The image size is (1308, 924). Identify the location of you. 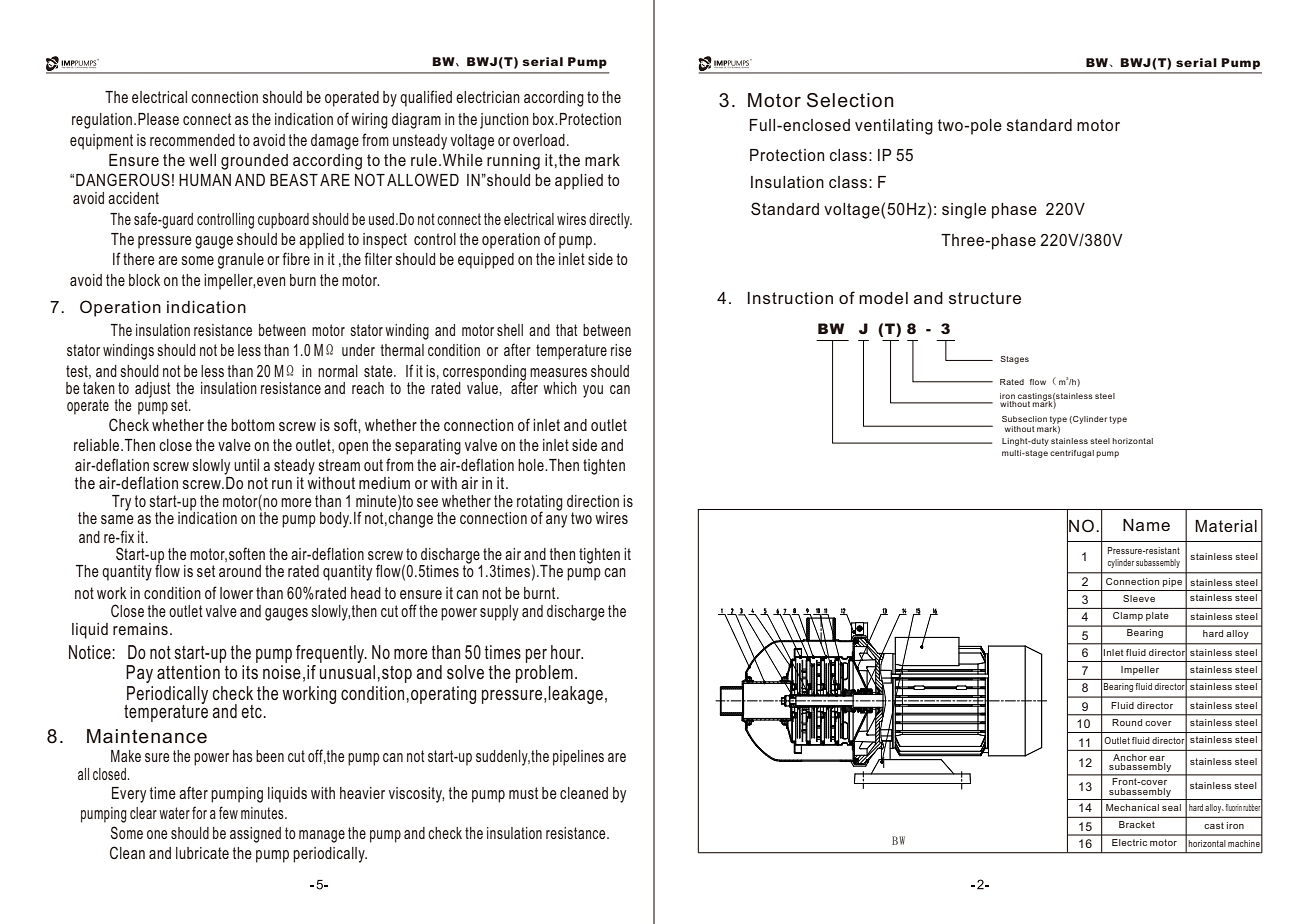
(593, 391).
